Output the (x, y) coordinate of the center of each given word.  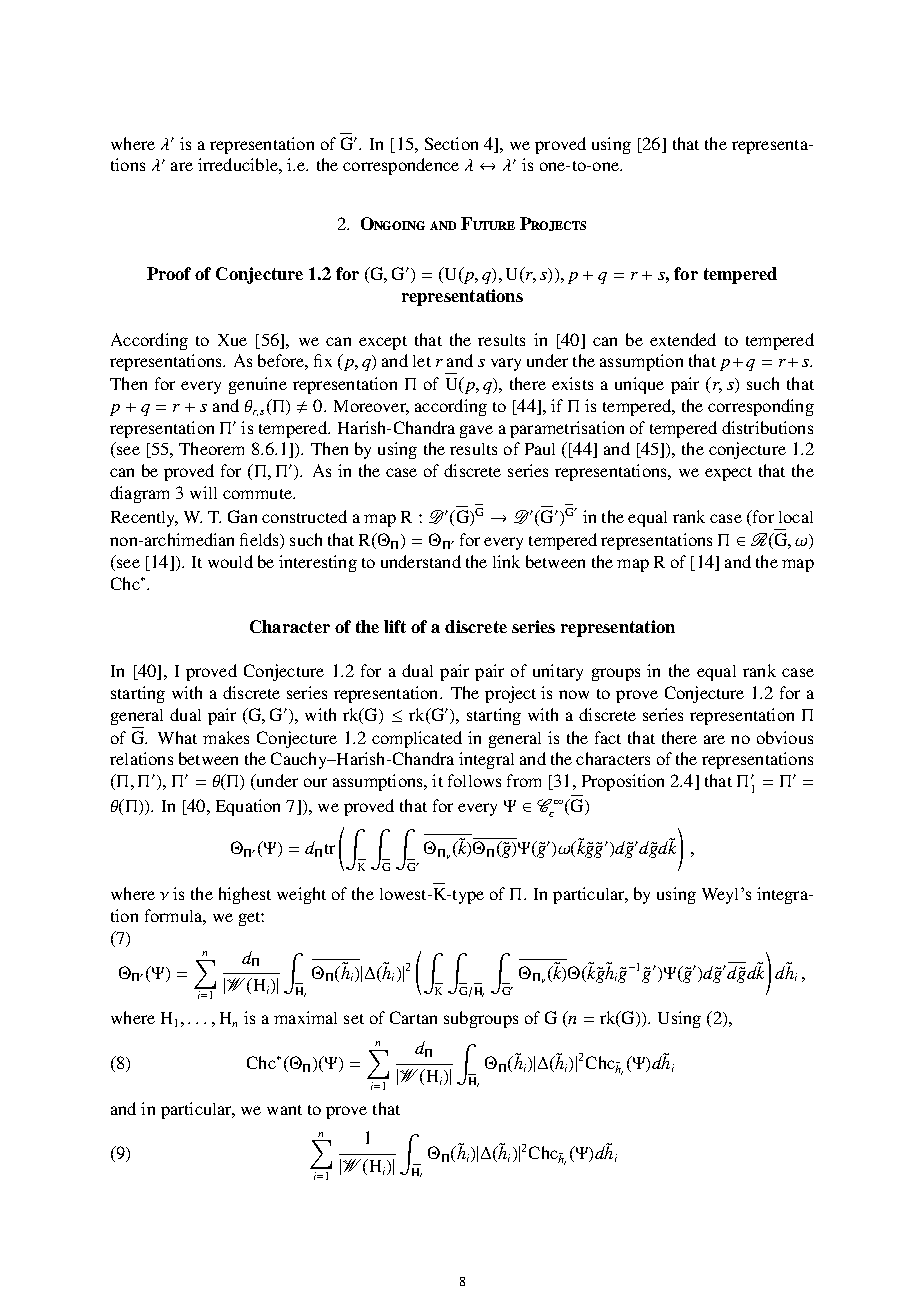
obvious (785, 737)
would (230, 561)
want (284, 1110)
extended (683, 339)
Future (488, 223)
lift (395, 626)
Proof (169, 273)
